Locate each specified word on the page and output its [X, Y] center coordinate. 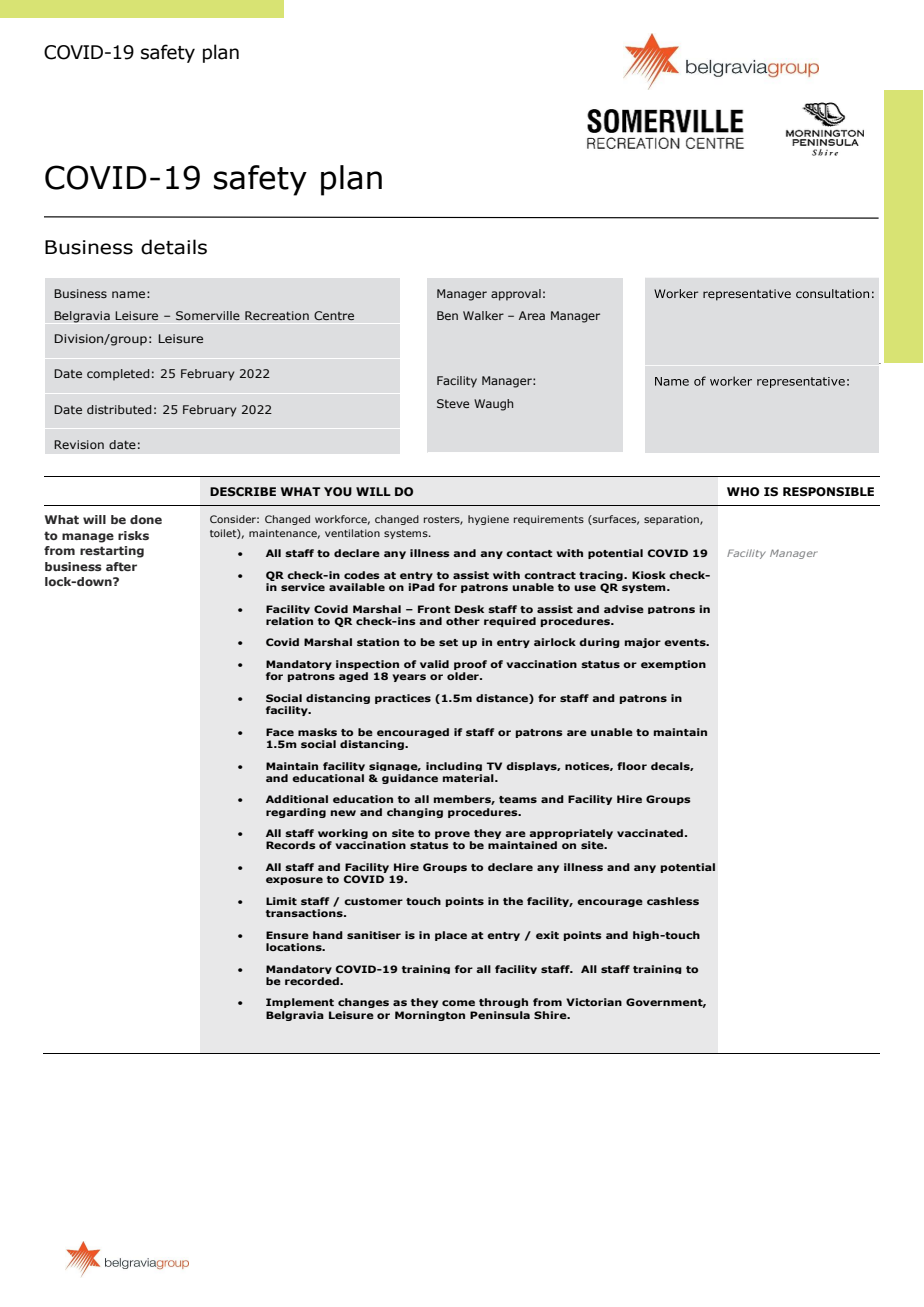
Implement [300, 1003]
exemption [673, 665]
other [463, 621]
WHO [743, 491]
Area [532, 315]
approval [516, 295]
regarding [296, 813]
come [458, 1003]
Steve [453, 403]
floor [632, 766]
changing [415, 813]
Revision [79, 444]
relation [289, 621]
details [174, 247]
